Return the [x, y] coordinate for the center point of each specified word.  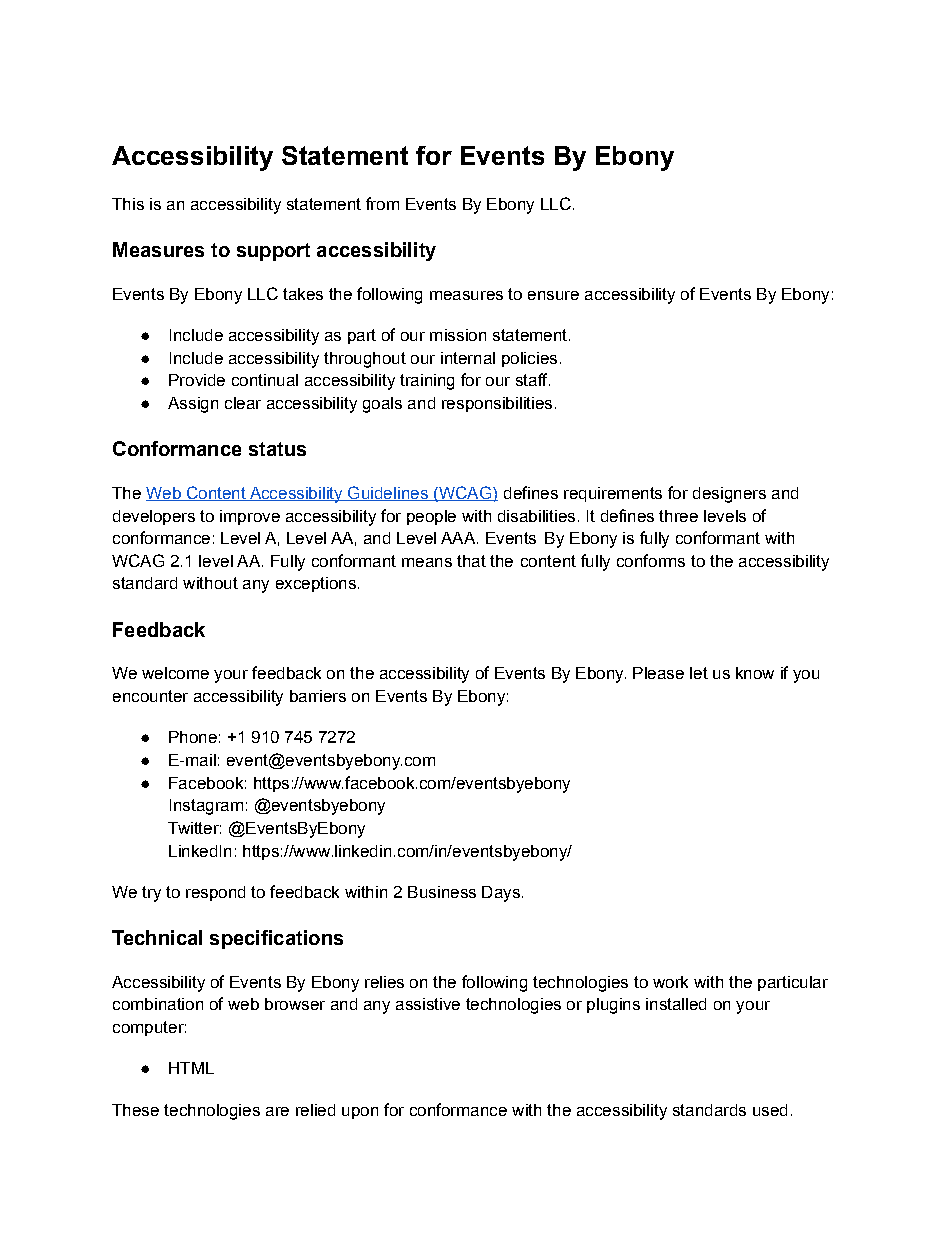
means [427, 562]
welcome [175, 673]
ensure [553, 295]
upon [360, 1113]
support [273, 252]
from [382, 203]
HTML [191, 1068]
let [699, 673]
